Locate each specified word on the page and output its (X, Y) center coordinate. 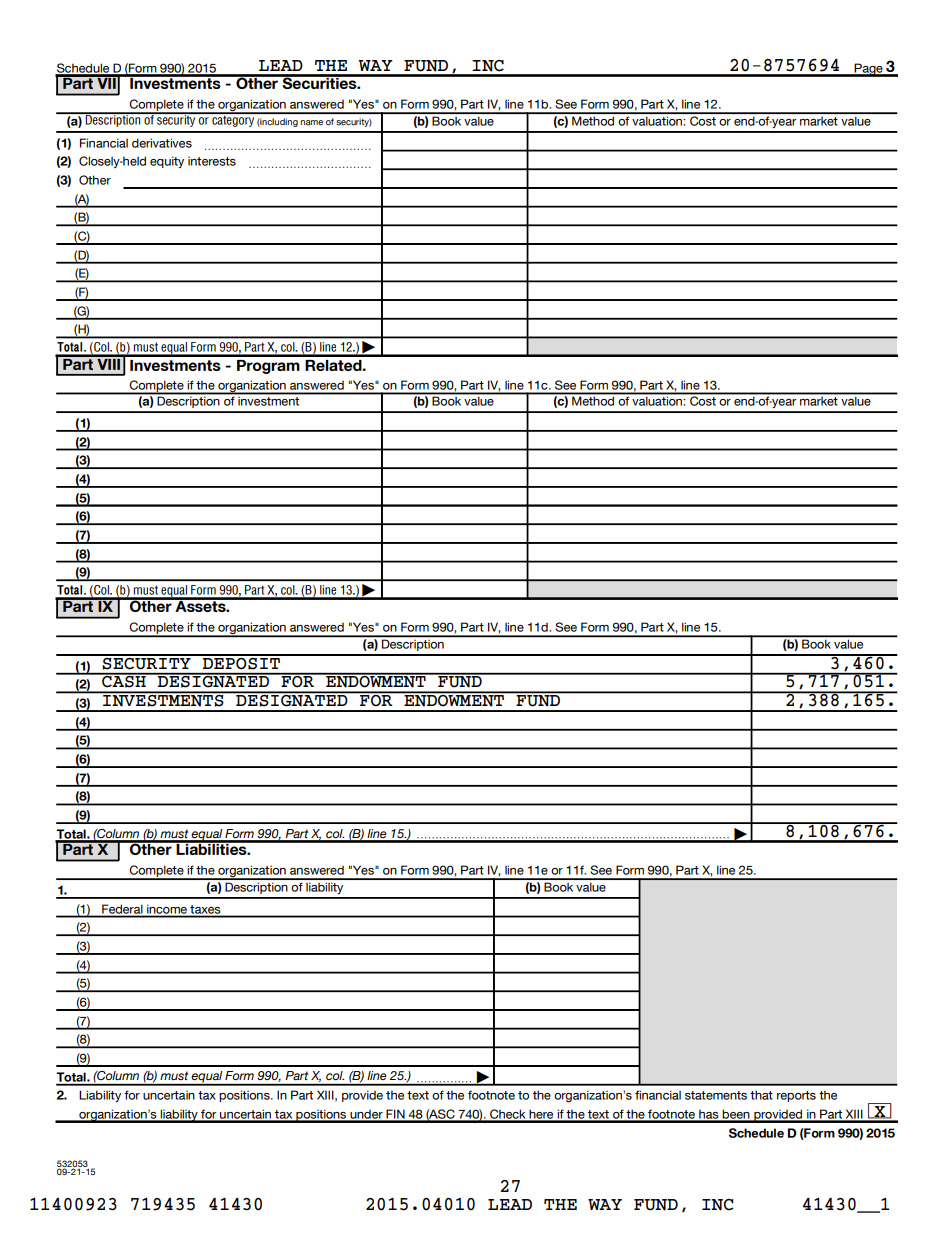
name (312, 123)
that (761, 1095)
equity (167, 162)
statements (716, 1095)
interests (212, 161)
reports (796, 1096)
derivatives (162, 143)
